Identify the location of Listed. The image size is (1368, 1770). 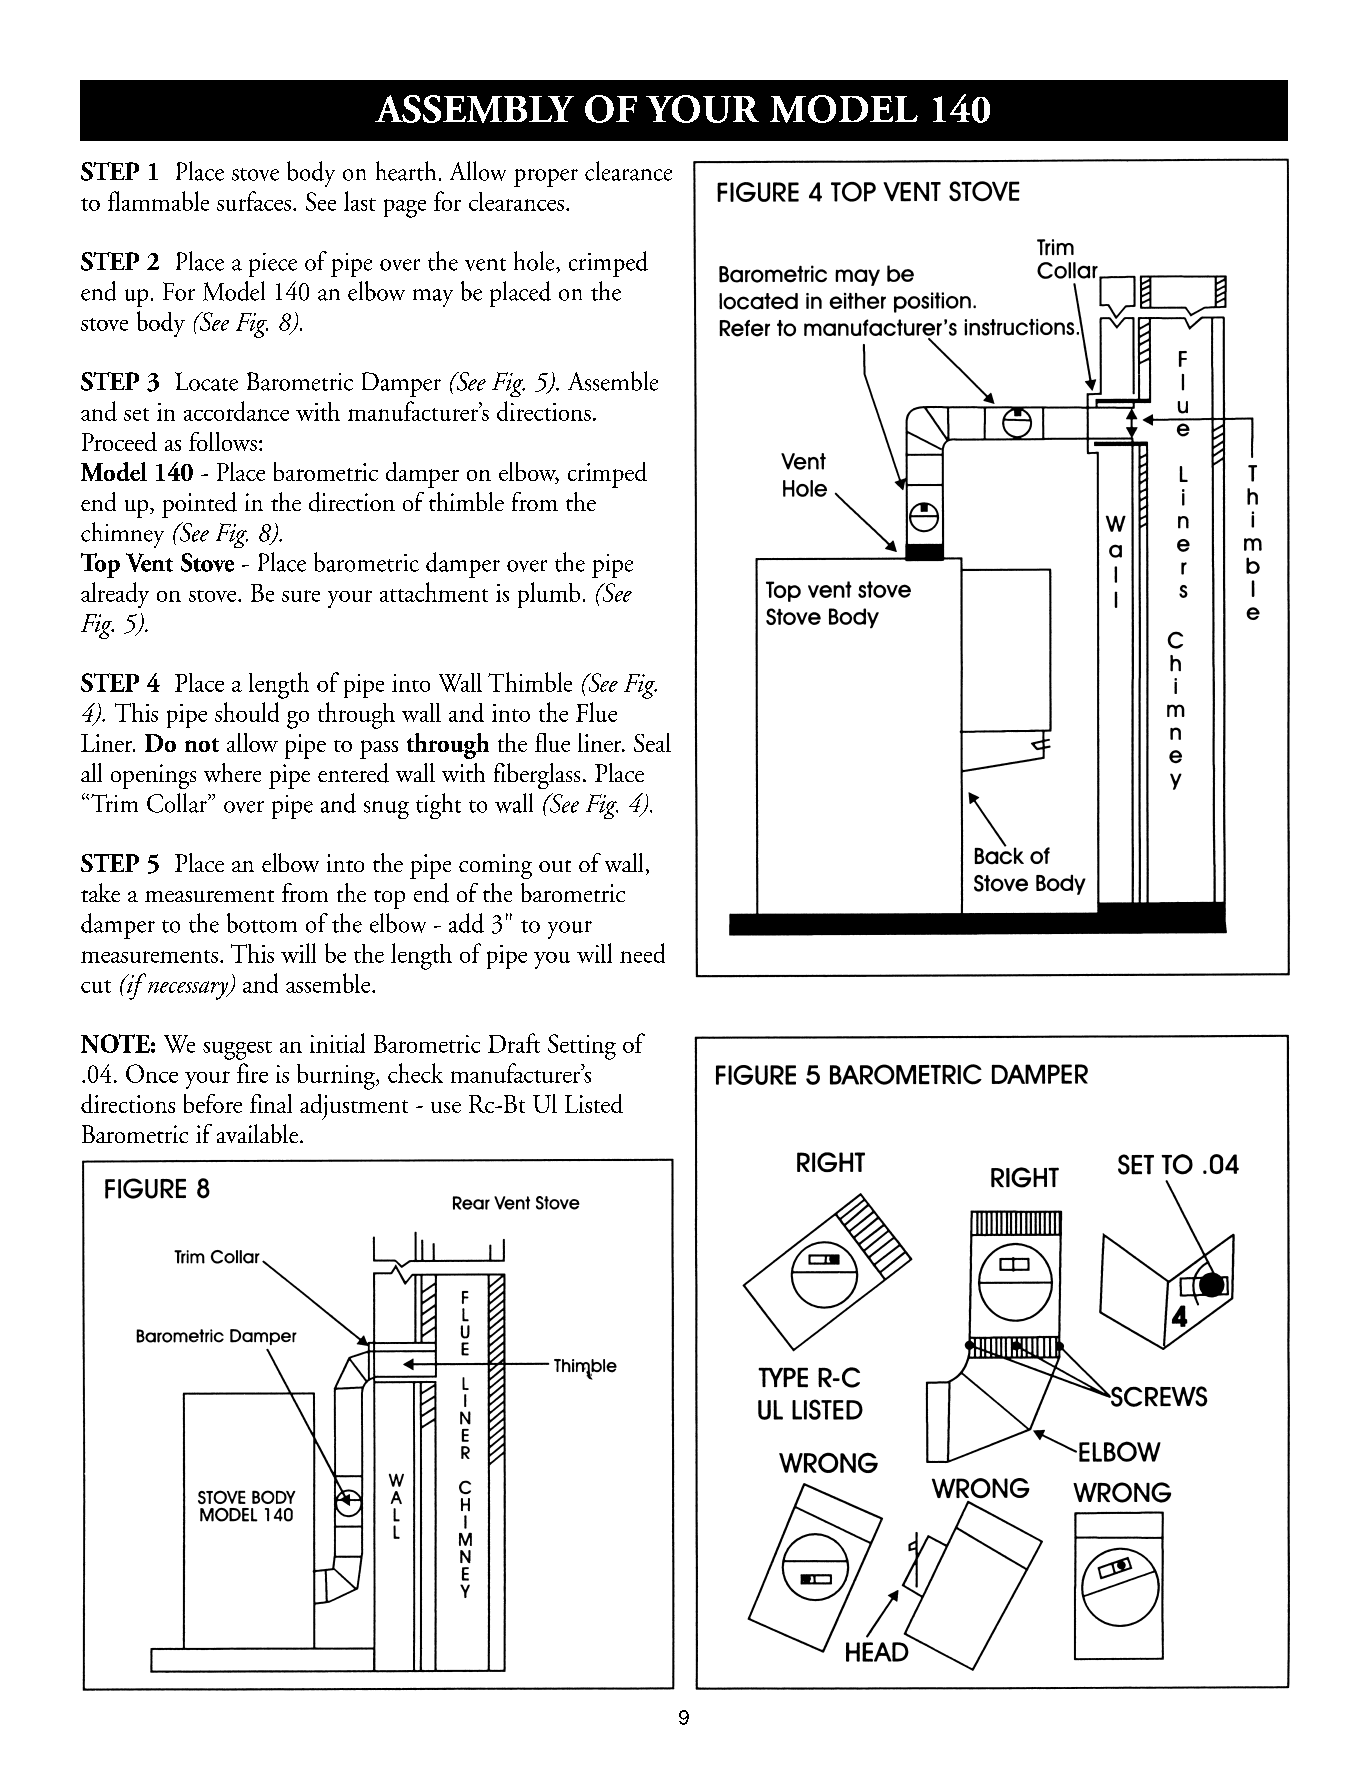
(594, 1103).
